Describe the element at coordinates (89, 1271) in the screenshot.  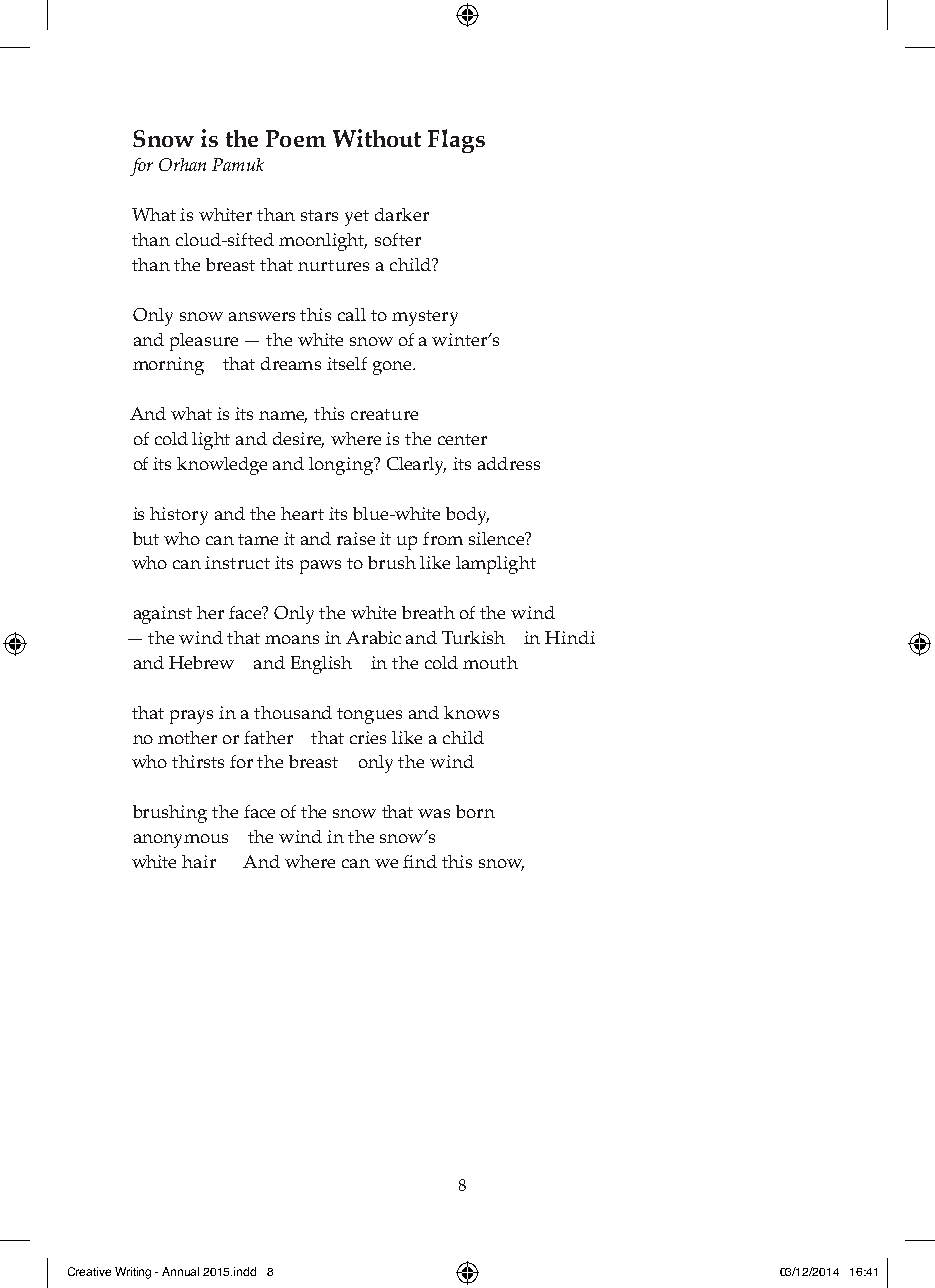
I see `Creative` at that location.
